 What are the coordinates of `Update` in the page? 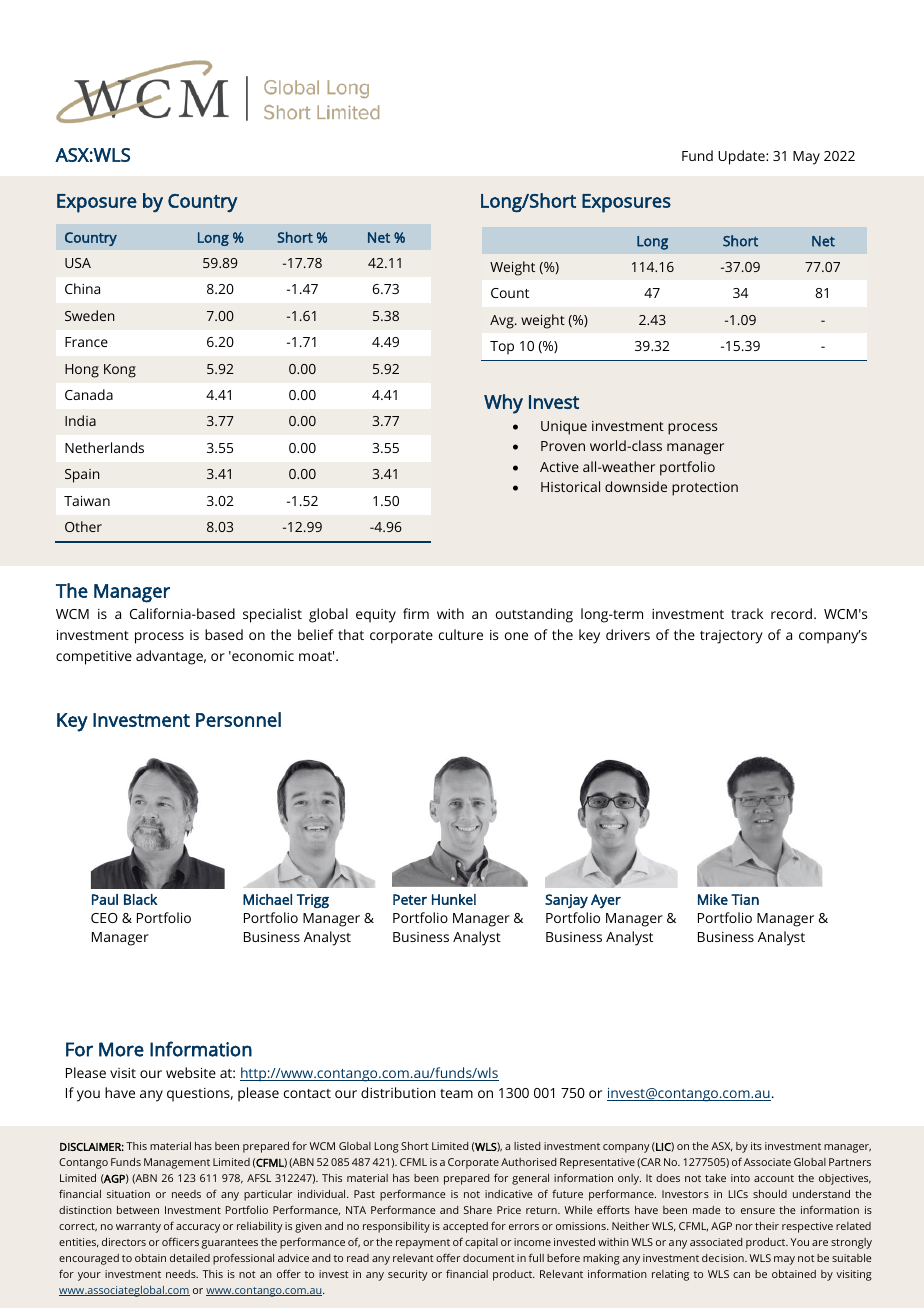 It's located at (742, 157).
